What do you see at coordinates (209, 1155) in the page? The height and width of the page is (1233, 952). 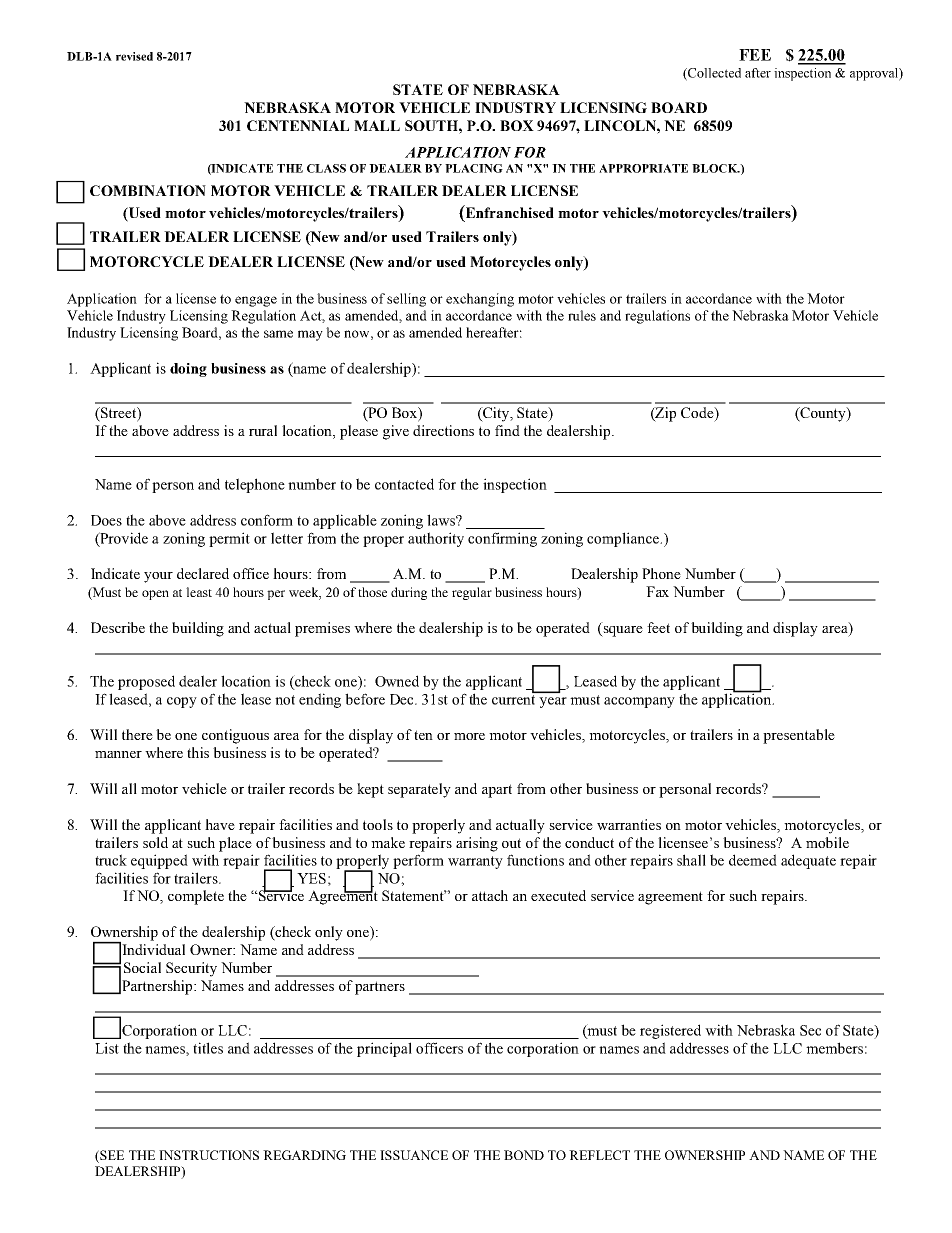 I see `INSTRUCTIONS` at bounding box center [209, 1155].
